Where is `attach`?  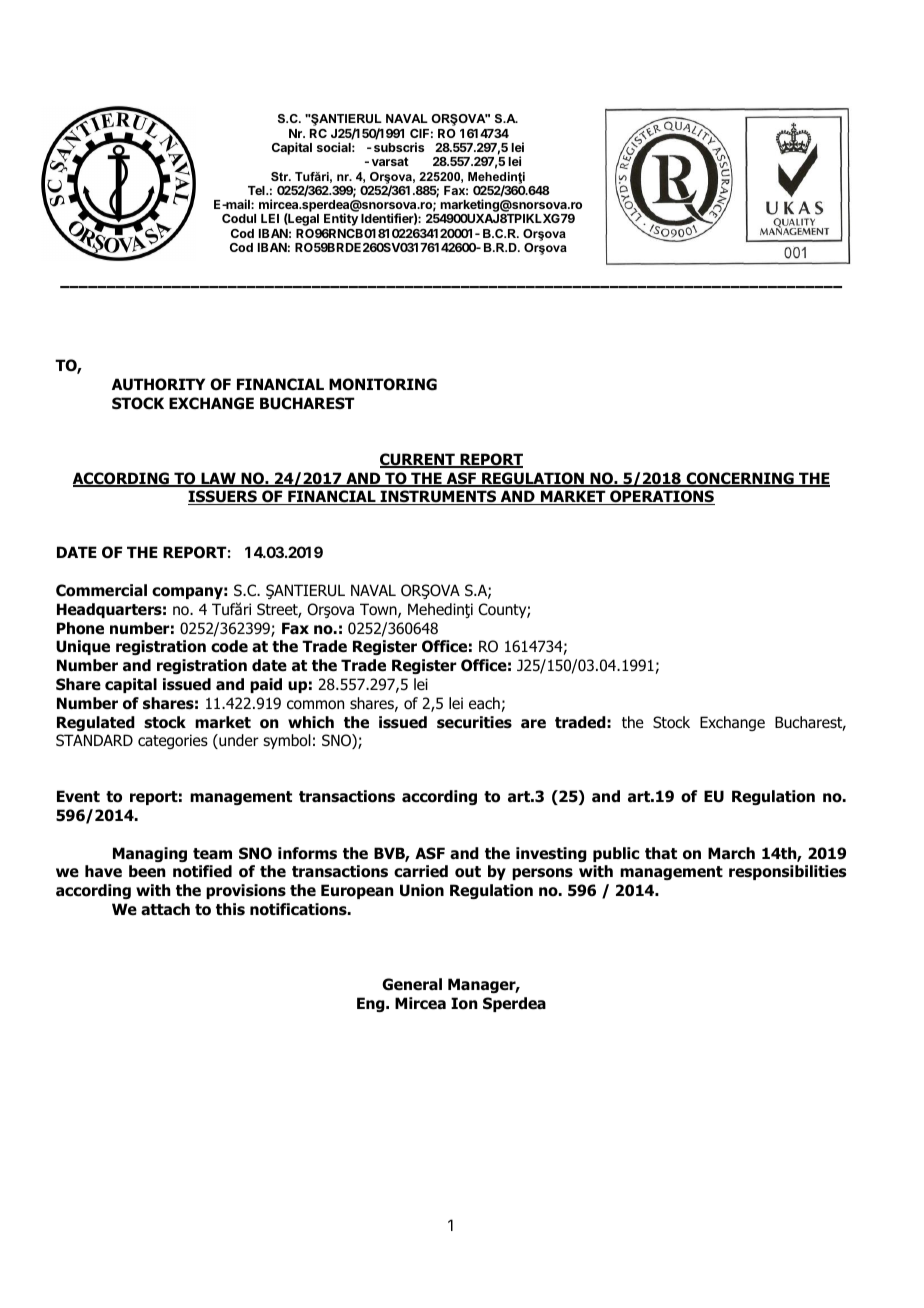 attach is located at coordinates (165, 909).
